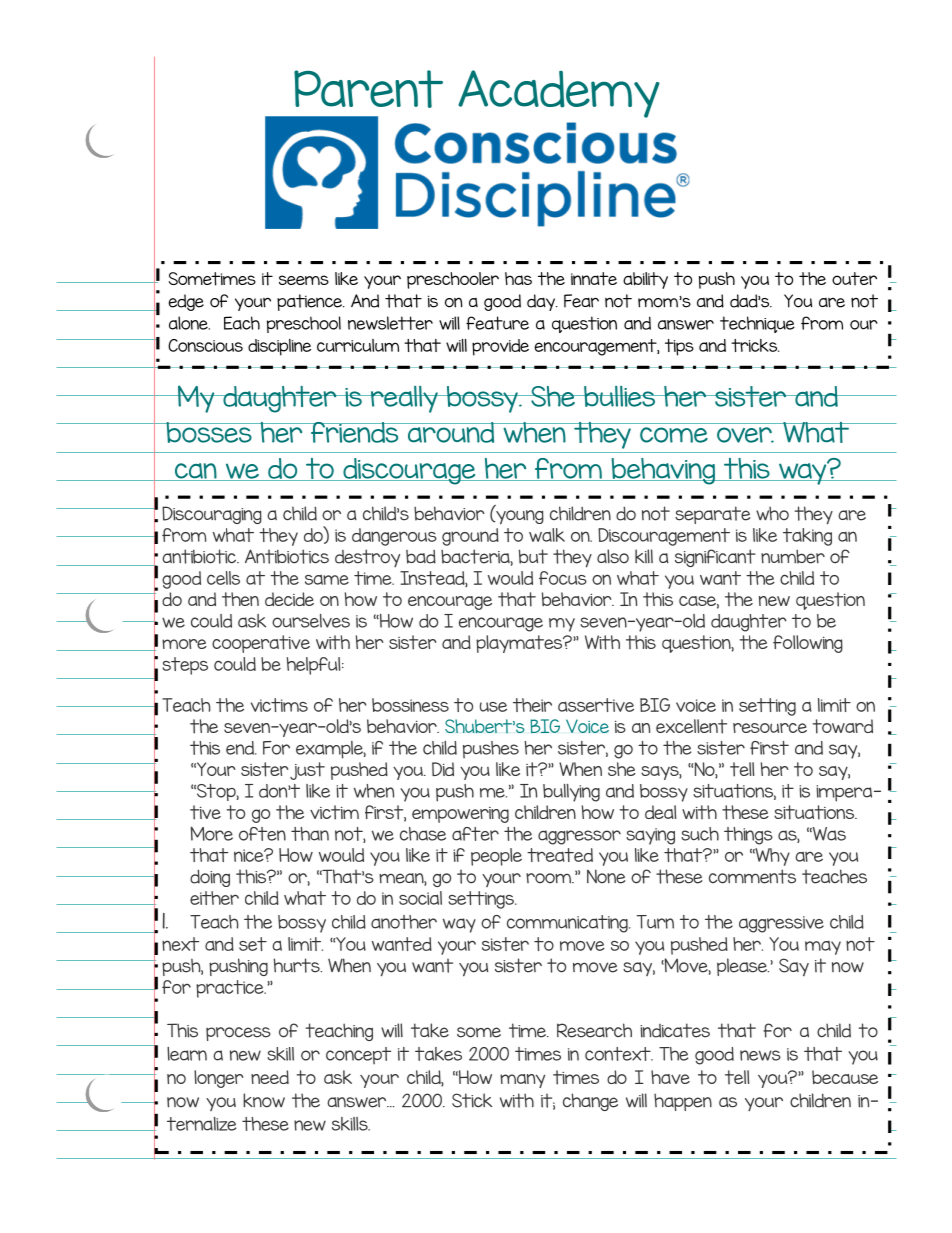 The image size is (952, 1233). Describe the element at coordinates (854, 279) in the screenshot. I see `outer` at that location.
